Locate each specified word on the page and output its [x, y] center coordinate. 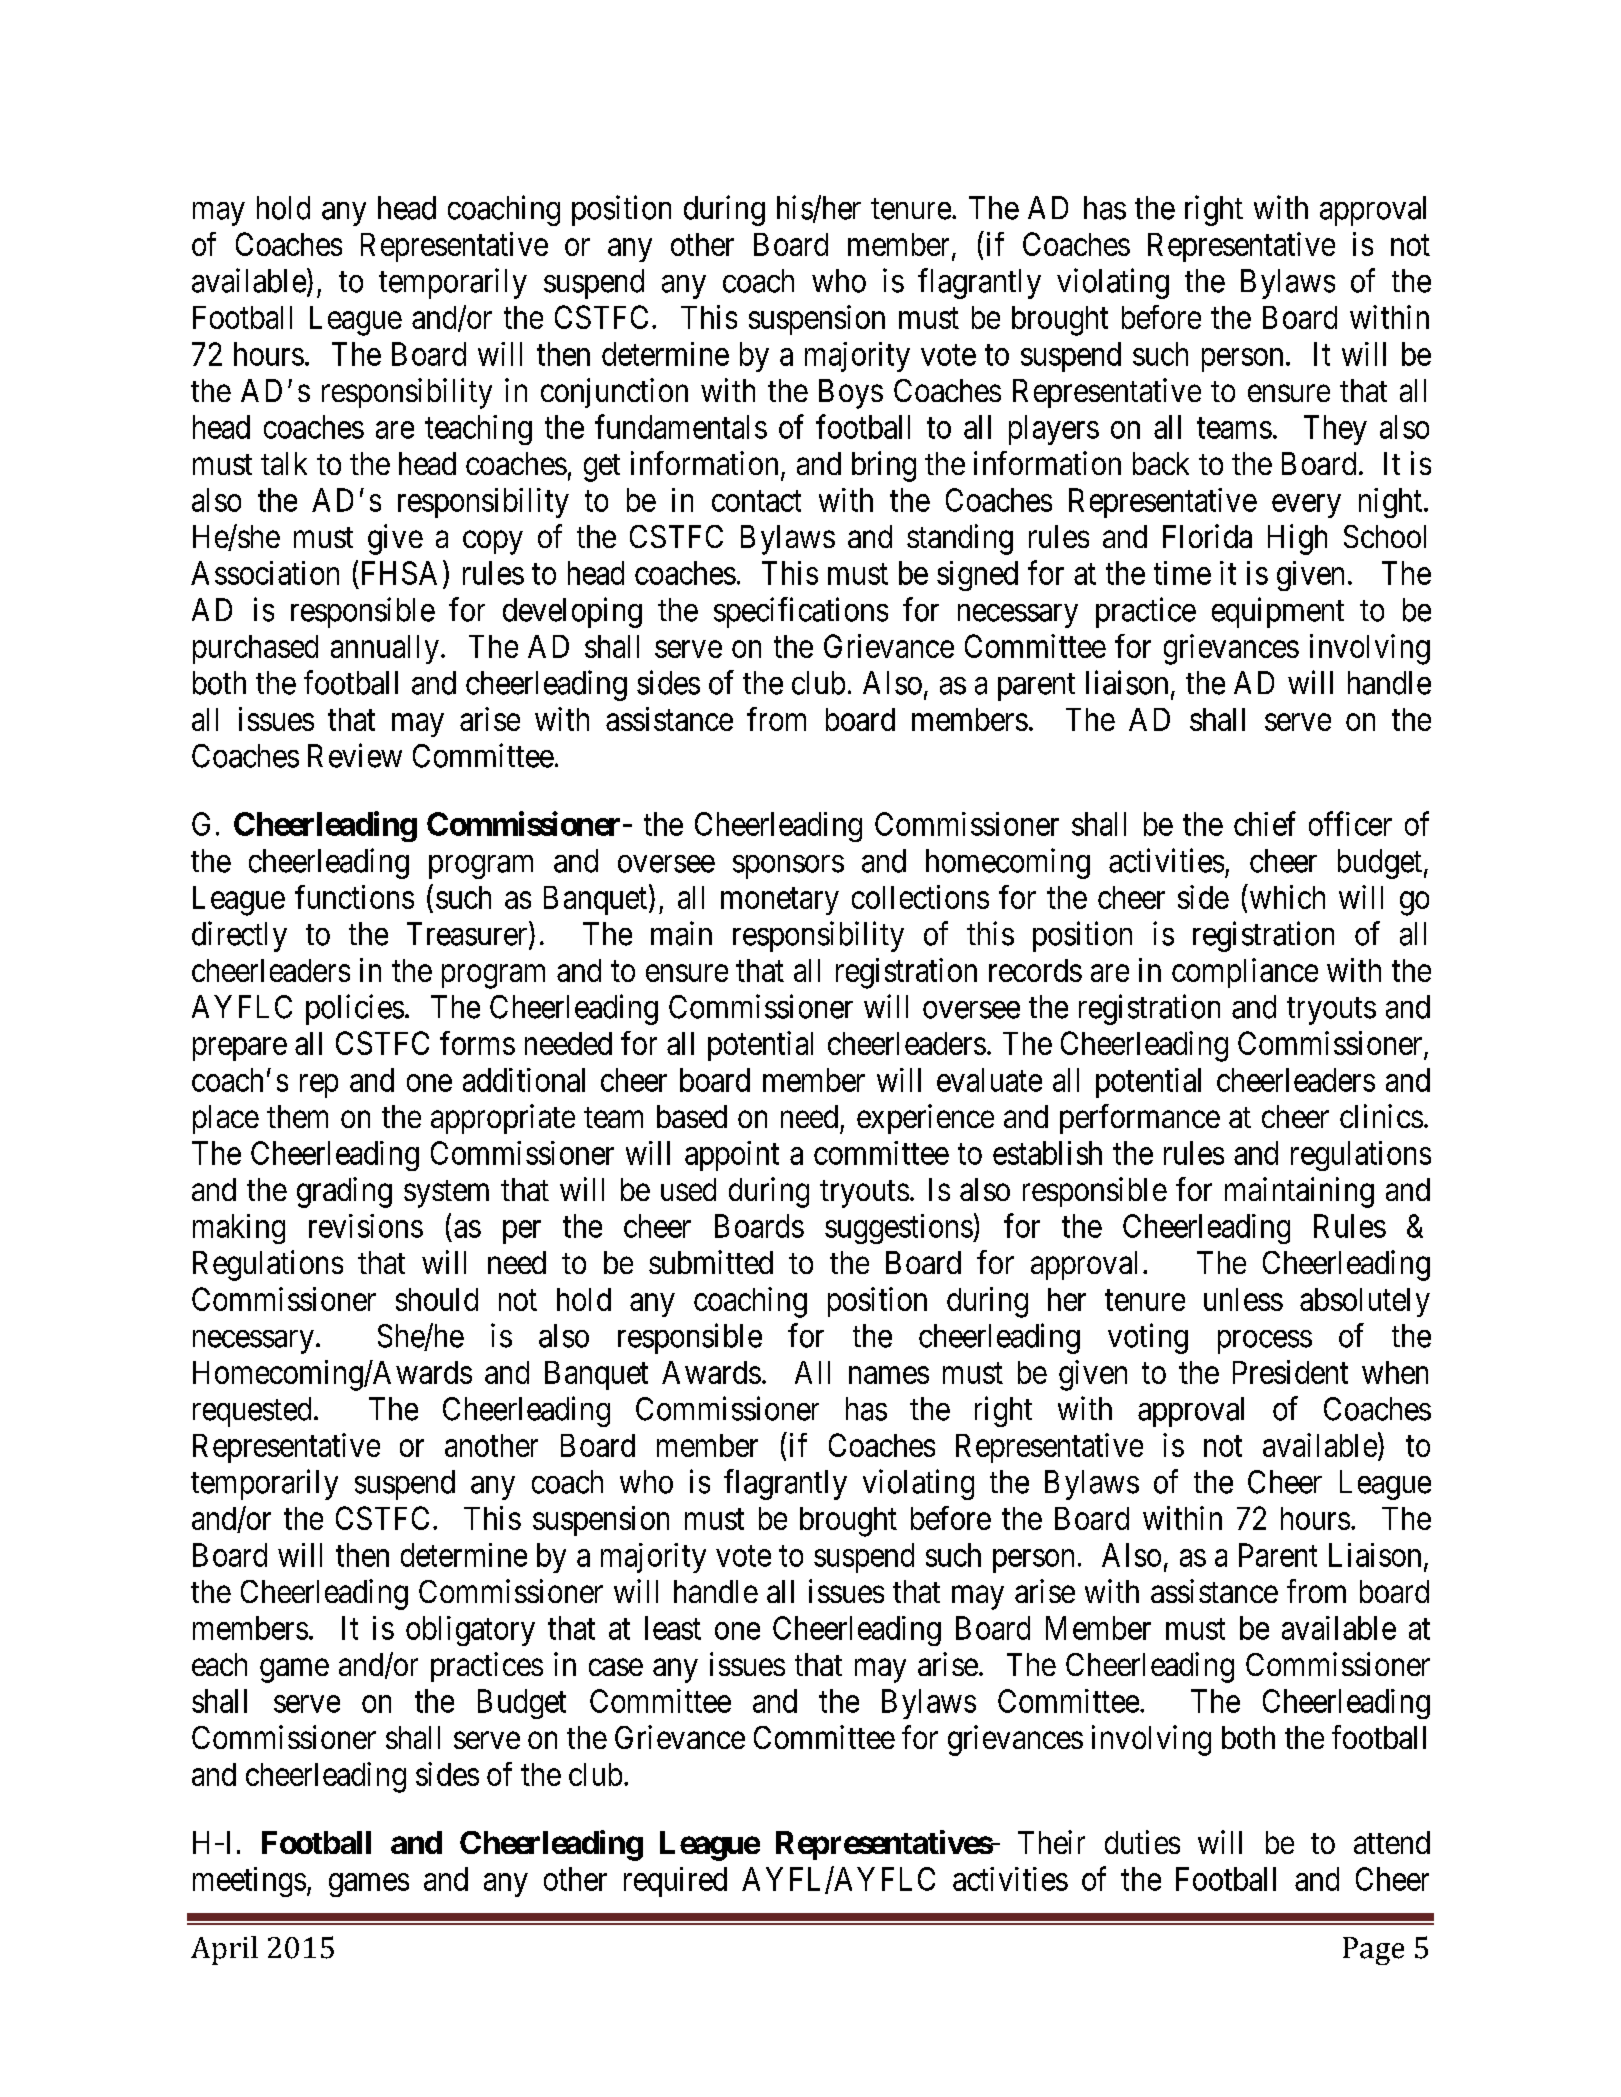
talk [284, 463]
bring [884, 466]
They [1335, 430]
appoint [732, 1156]
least [673, 1628]
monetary [780, 901]
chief [1265, 823]
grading [344, 1192]
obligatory [470, 1631]
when [1395, 1372]
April [224, 1950]
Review [355, 755]
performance [1140, 1119]
